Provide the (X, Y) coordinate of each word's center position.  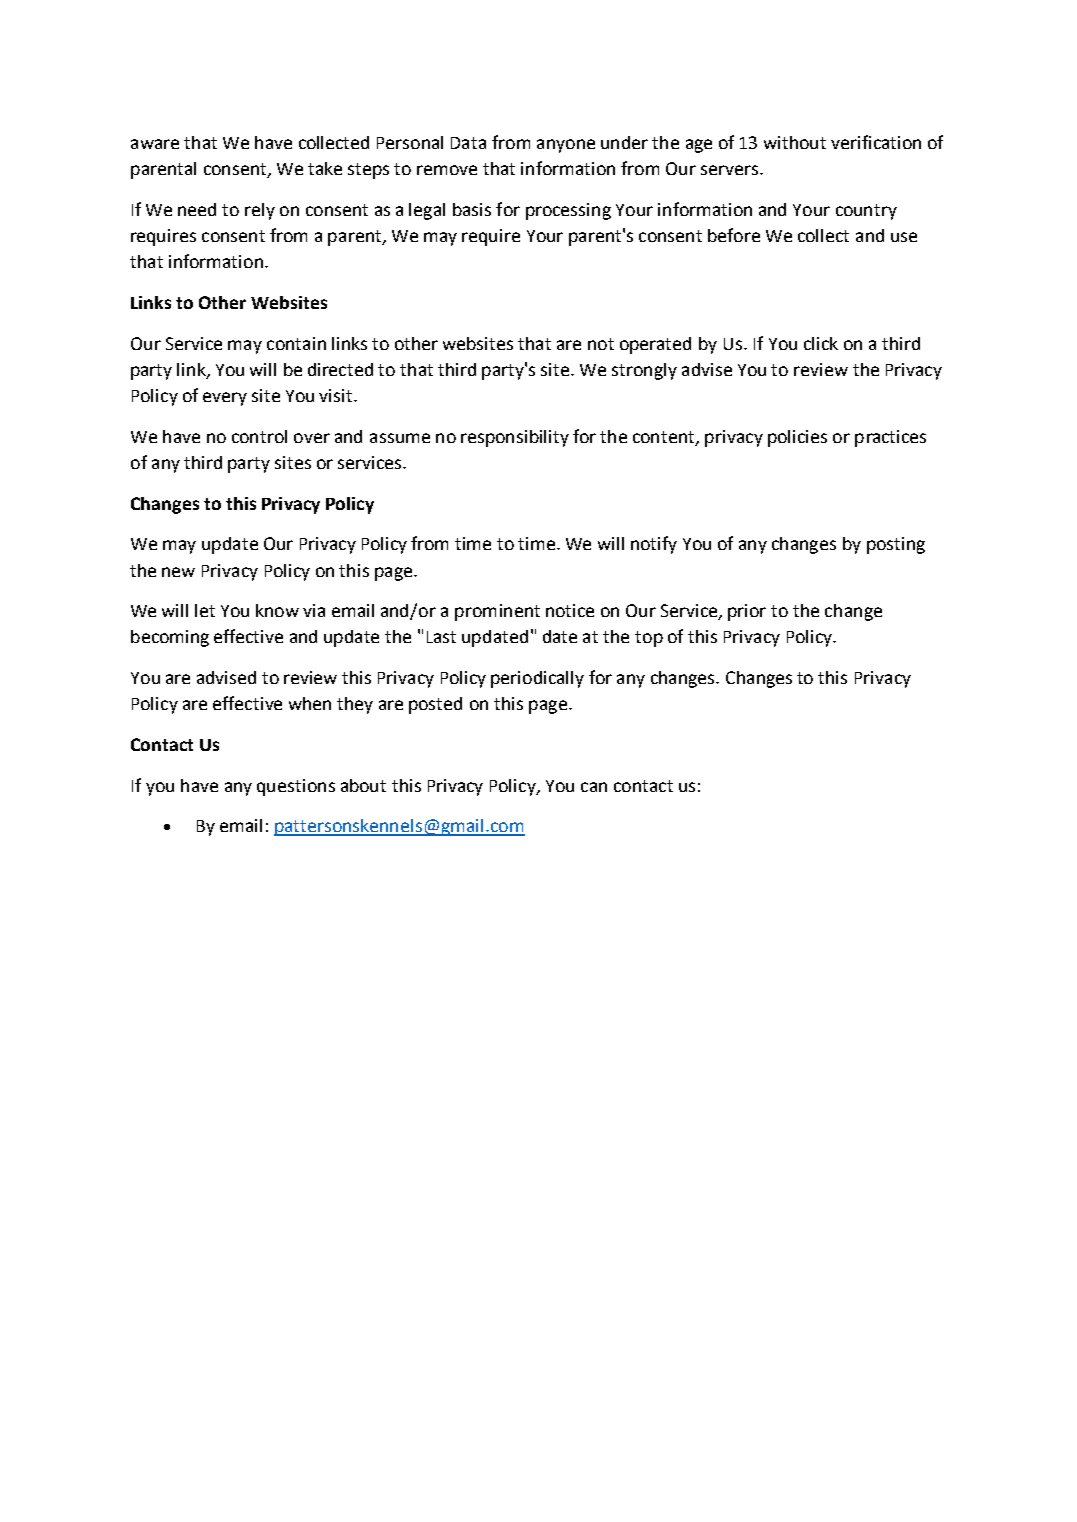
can (594, 787)
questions (296, 787)
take (325, 168)
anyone (566, 146)
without (795, 142)
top (649, 639)
